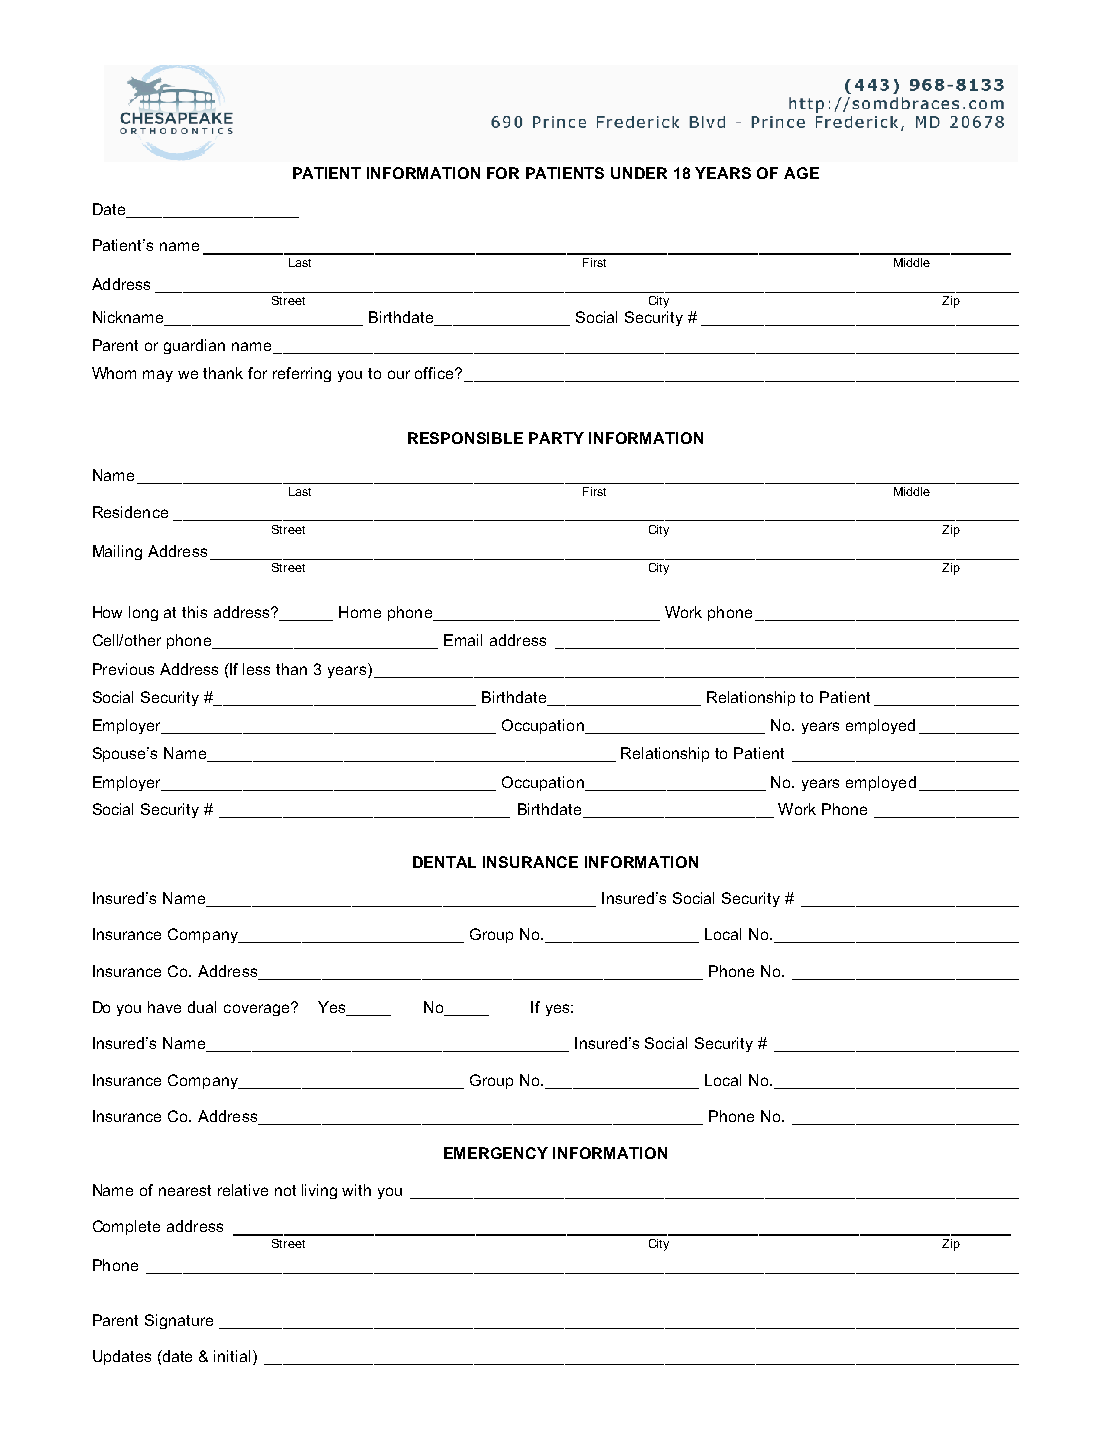 The image size is (1112, 1439). What do you see at coordinates (639, 173) in the screenshot?
I see `UNDER` at bounding box center [639, 173].
